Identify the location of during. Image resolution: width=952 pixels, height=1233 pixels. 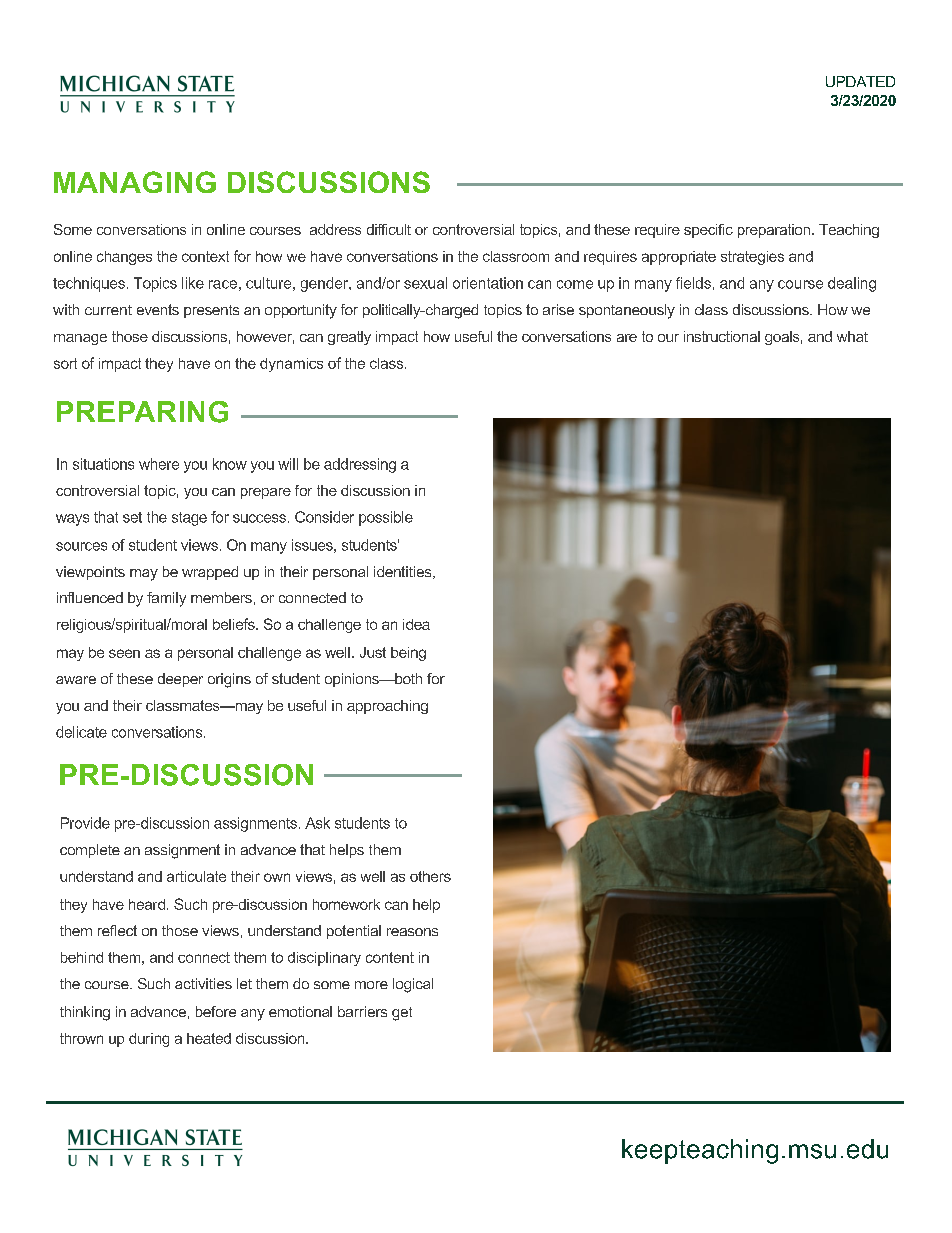
(149, 1040).
